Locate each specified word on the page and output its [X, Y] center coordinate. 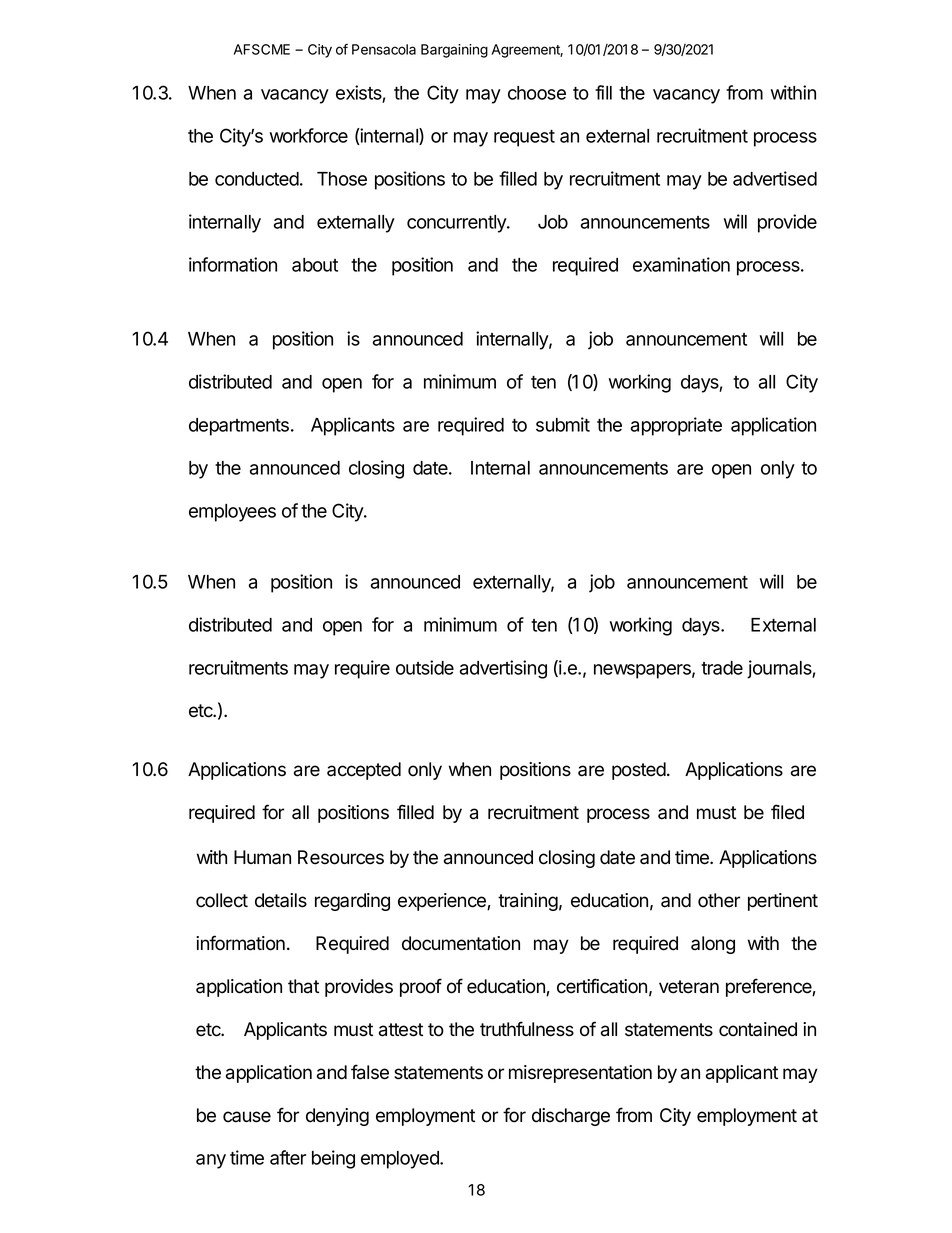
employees [232, 513]
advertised [775, 178]
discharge [571, 1117]
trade [722, 668]
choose [537, 93]
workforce [309, 135]
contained [758, 1029]
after [288, 1157]
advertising [503, 669]
